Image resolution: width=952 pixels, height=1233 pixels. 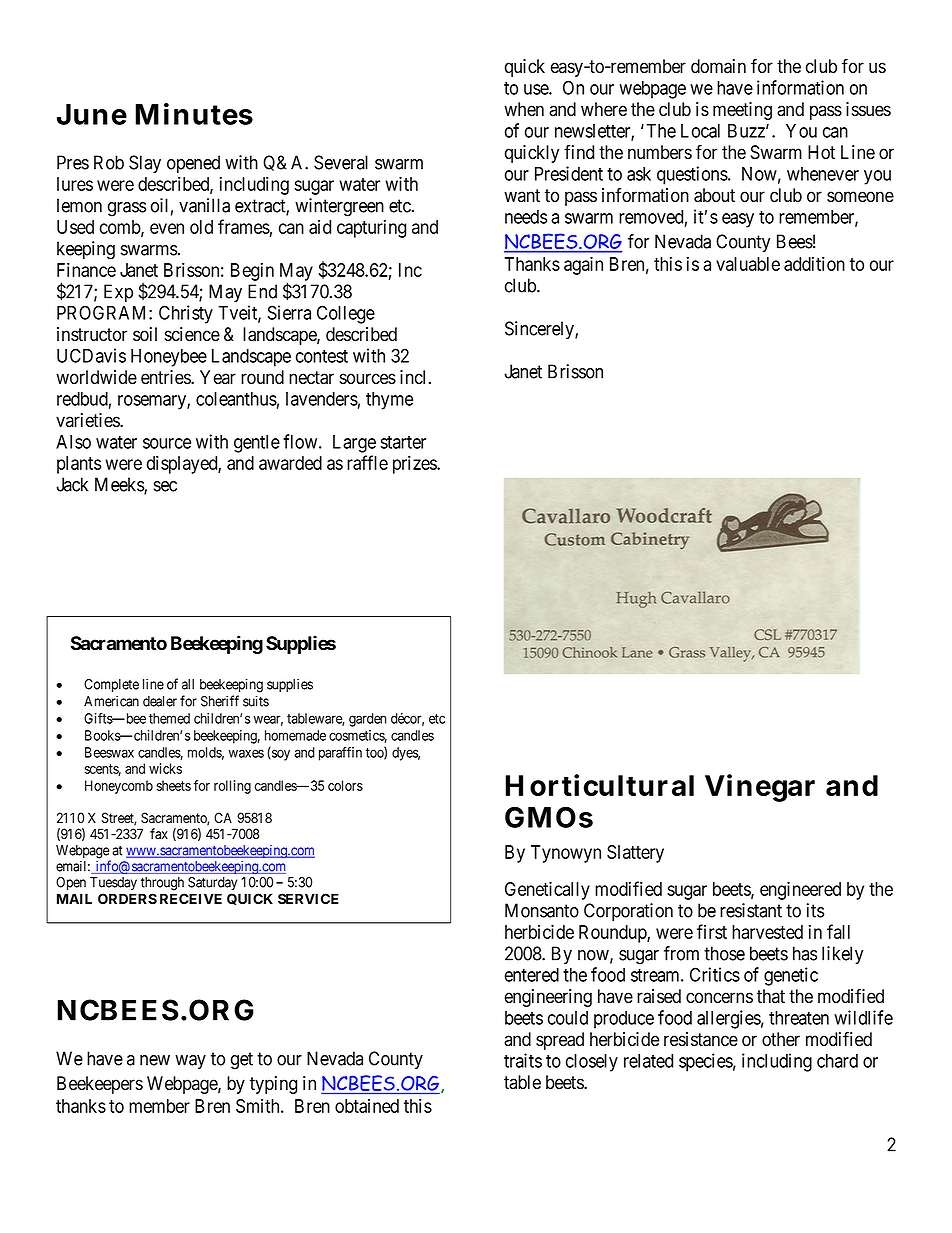 What do you see at coordinates (523, 1060) in the screenshot?
I see `traits` at bounding box center [523, 1060].
